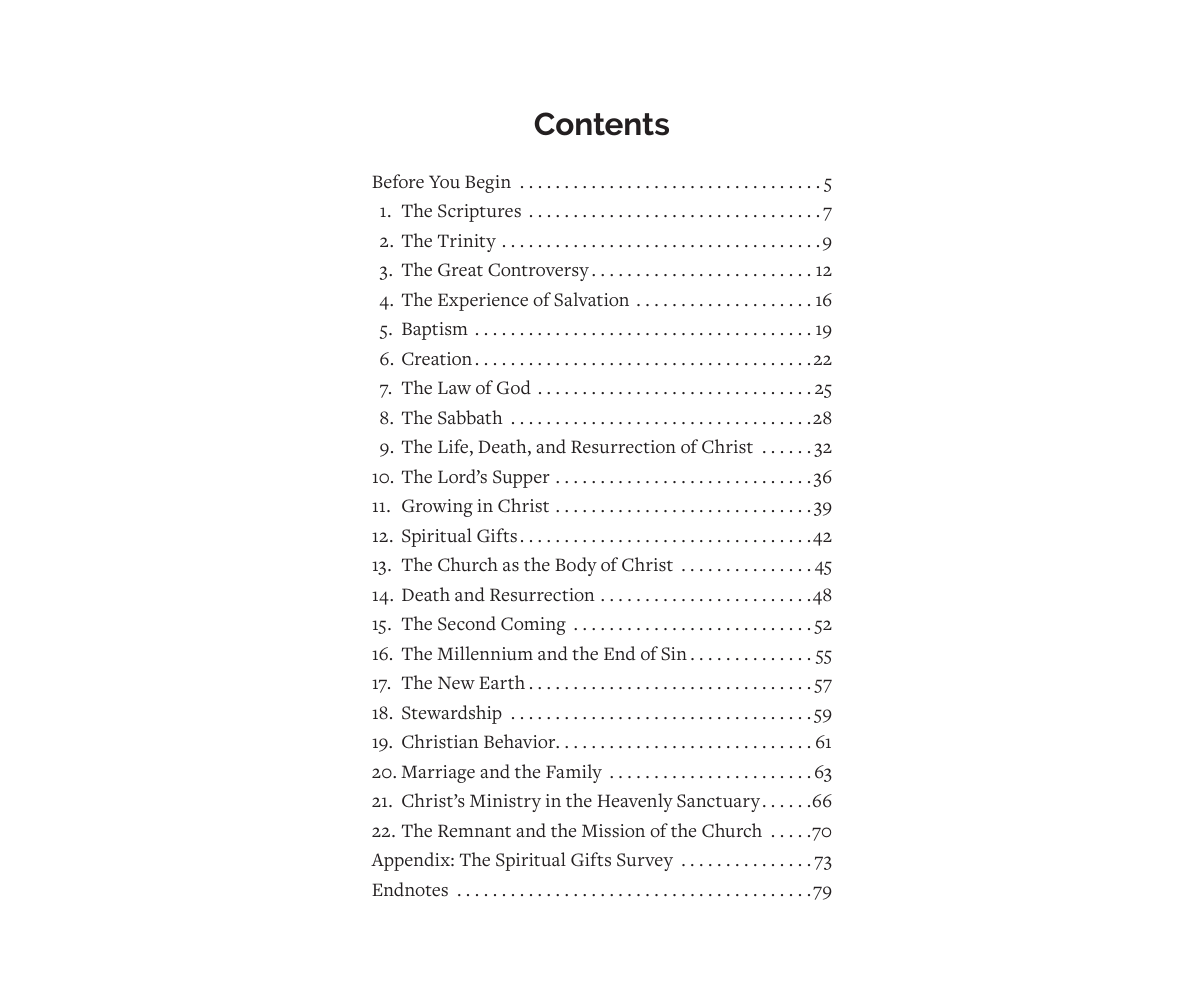 Image resolution: width=1204 pixels, height=991 pixels. What do you see at coordinates (410, 889) in the document?
I see `Endnotes` at bounding box center [410, 889].
